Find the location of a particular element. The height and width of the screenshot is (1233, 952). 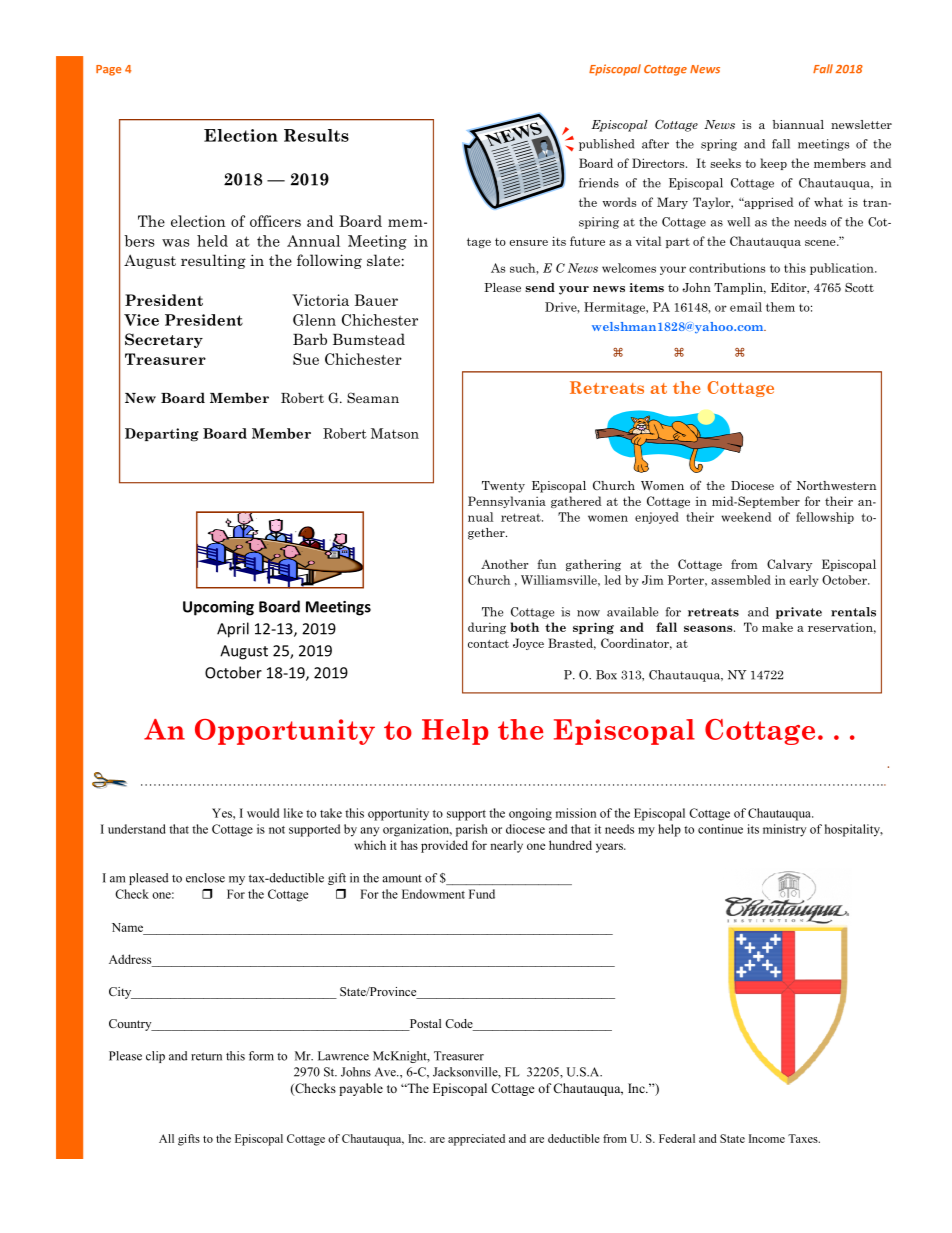

keep is located at coordinates (773, 164).
